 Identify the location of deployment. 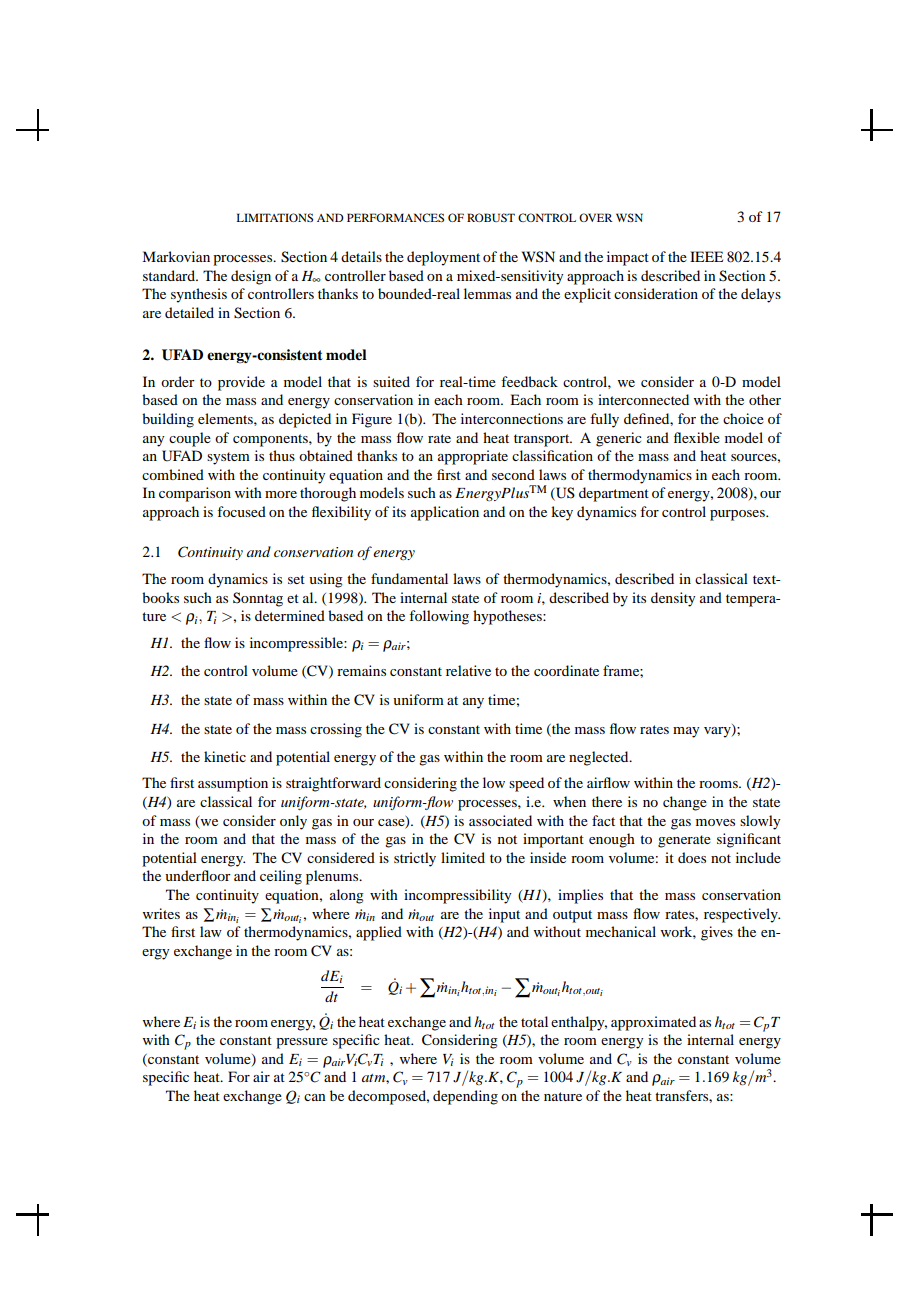
(443, 258).
